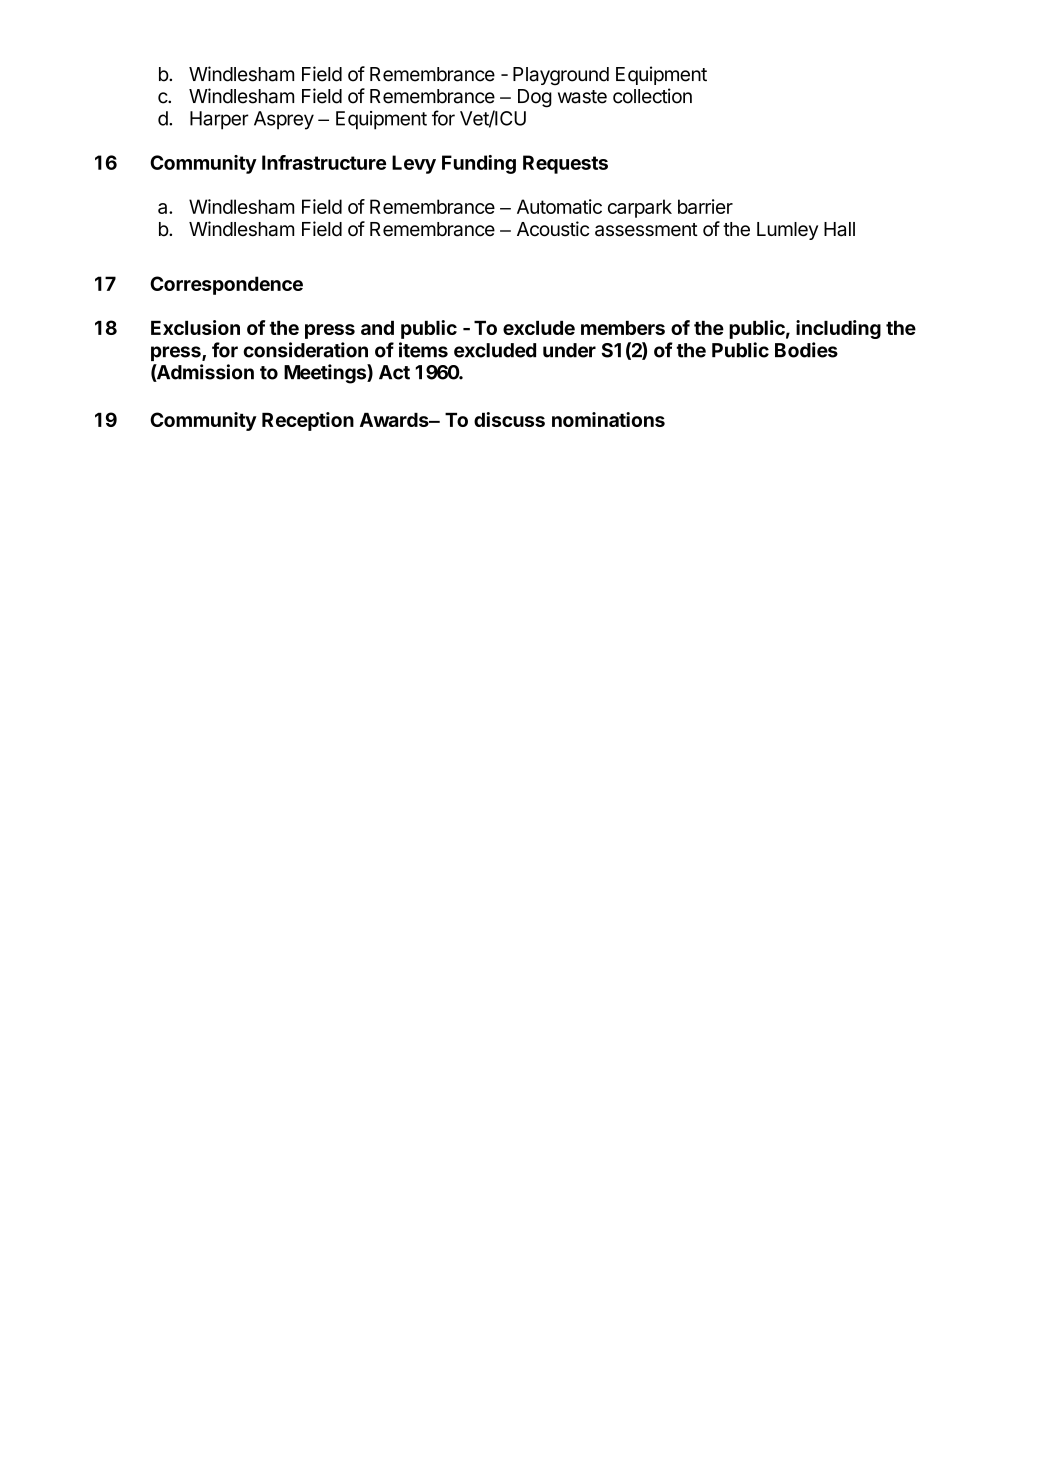  Describe the element at coordinates (284, 120) in the screenshot. I see `Asprey` at that location.
